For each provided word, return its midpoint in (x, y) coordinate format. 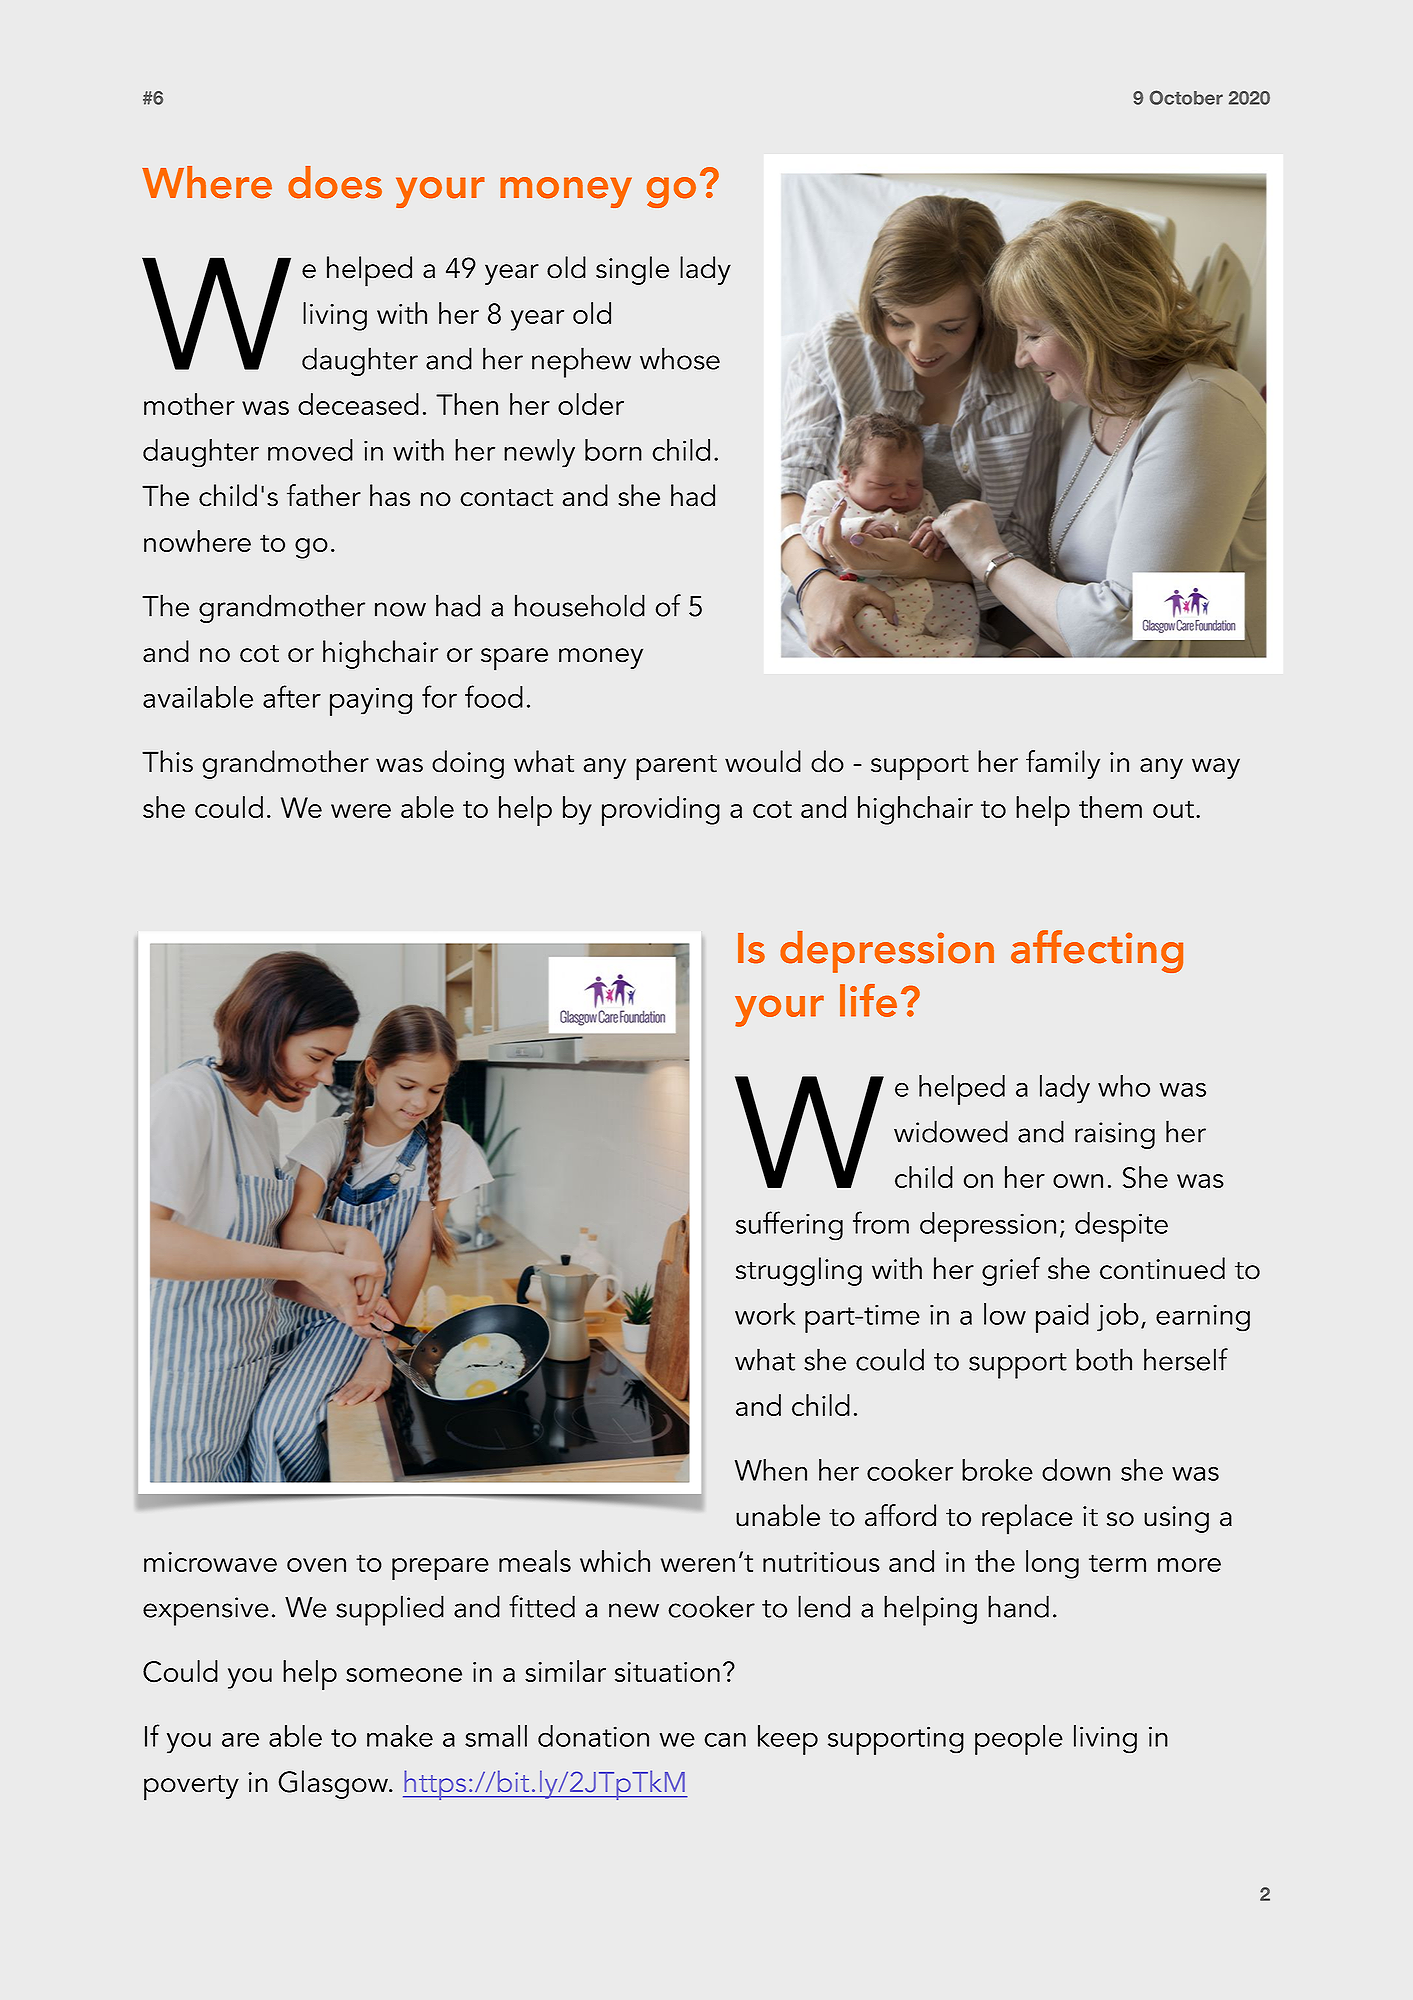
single (632, 270)
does (335, 182)
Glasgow (334, 1784)
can (725, 1739)
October (1186, 97)
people (1019, 1740)
